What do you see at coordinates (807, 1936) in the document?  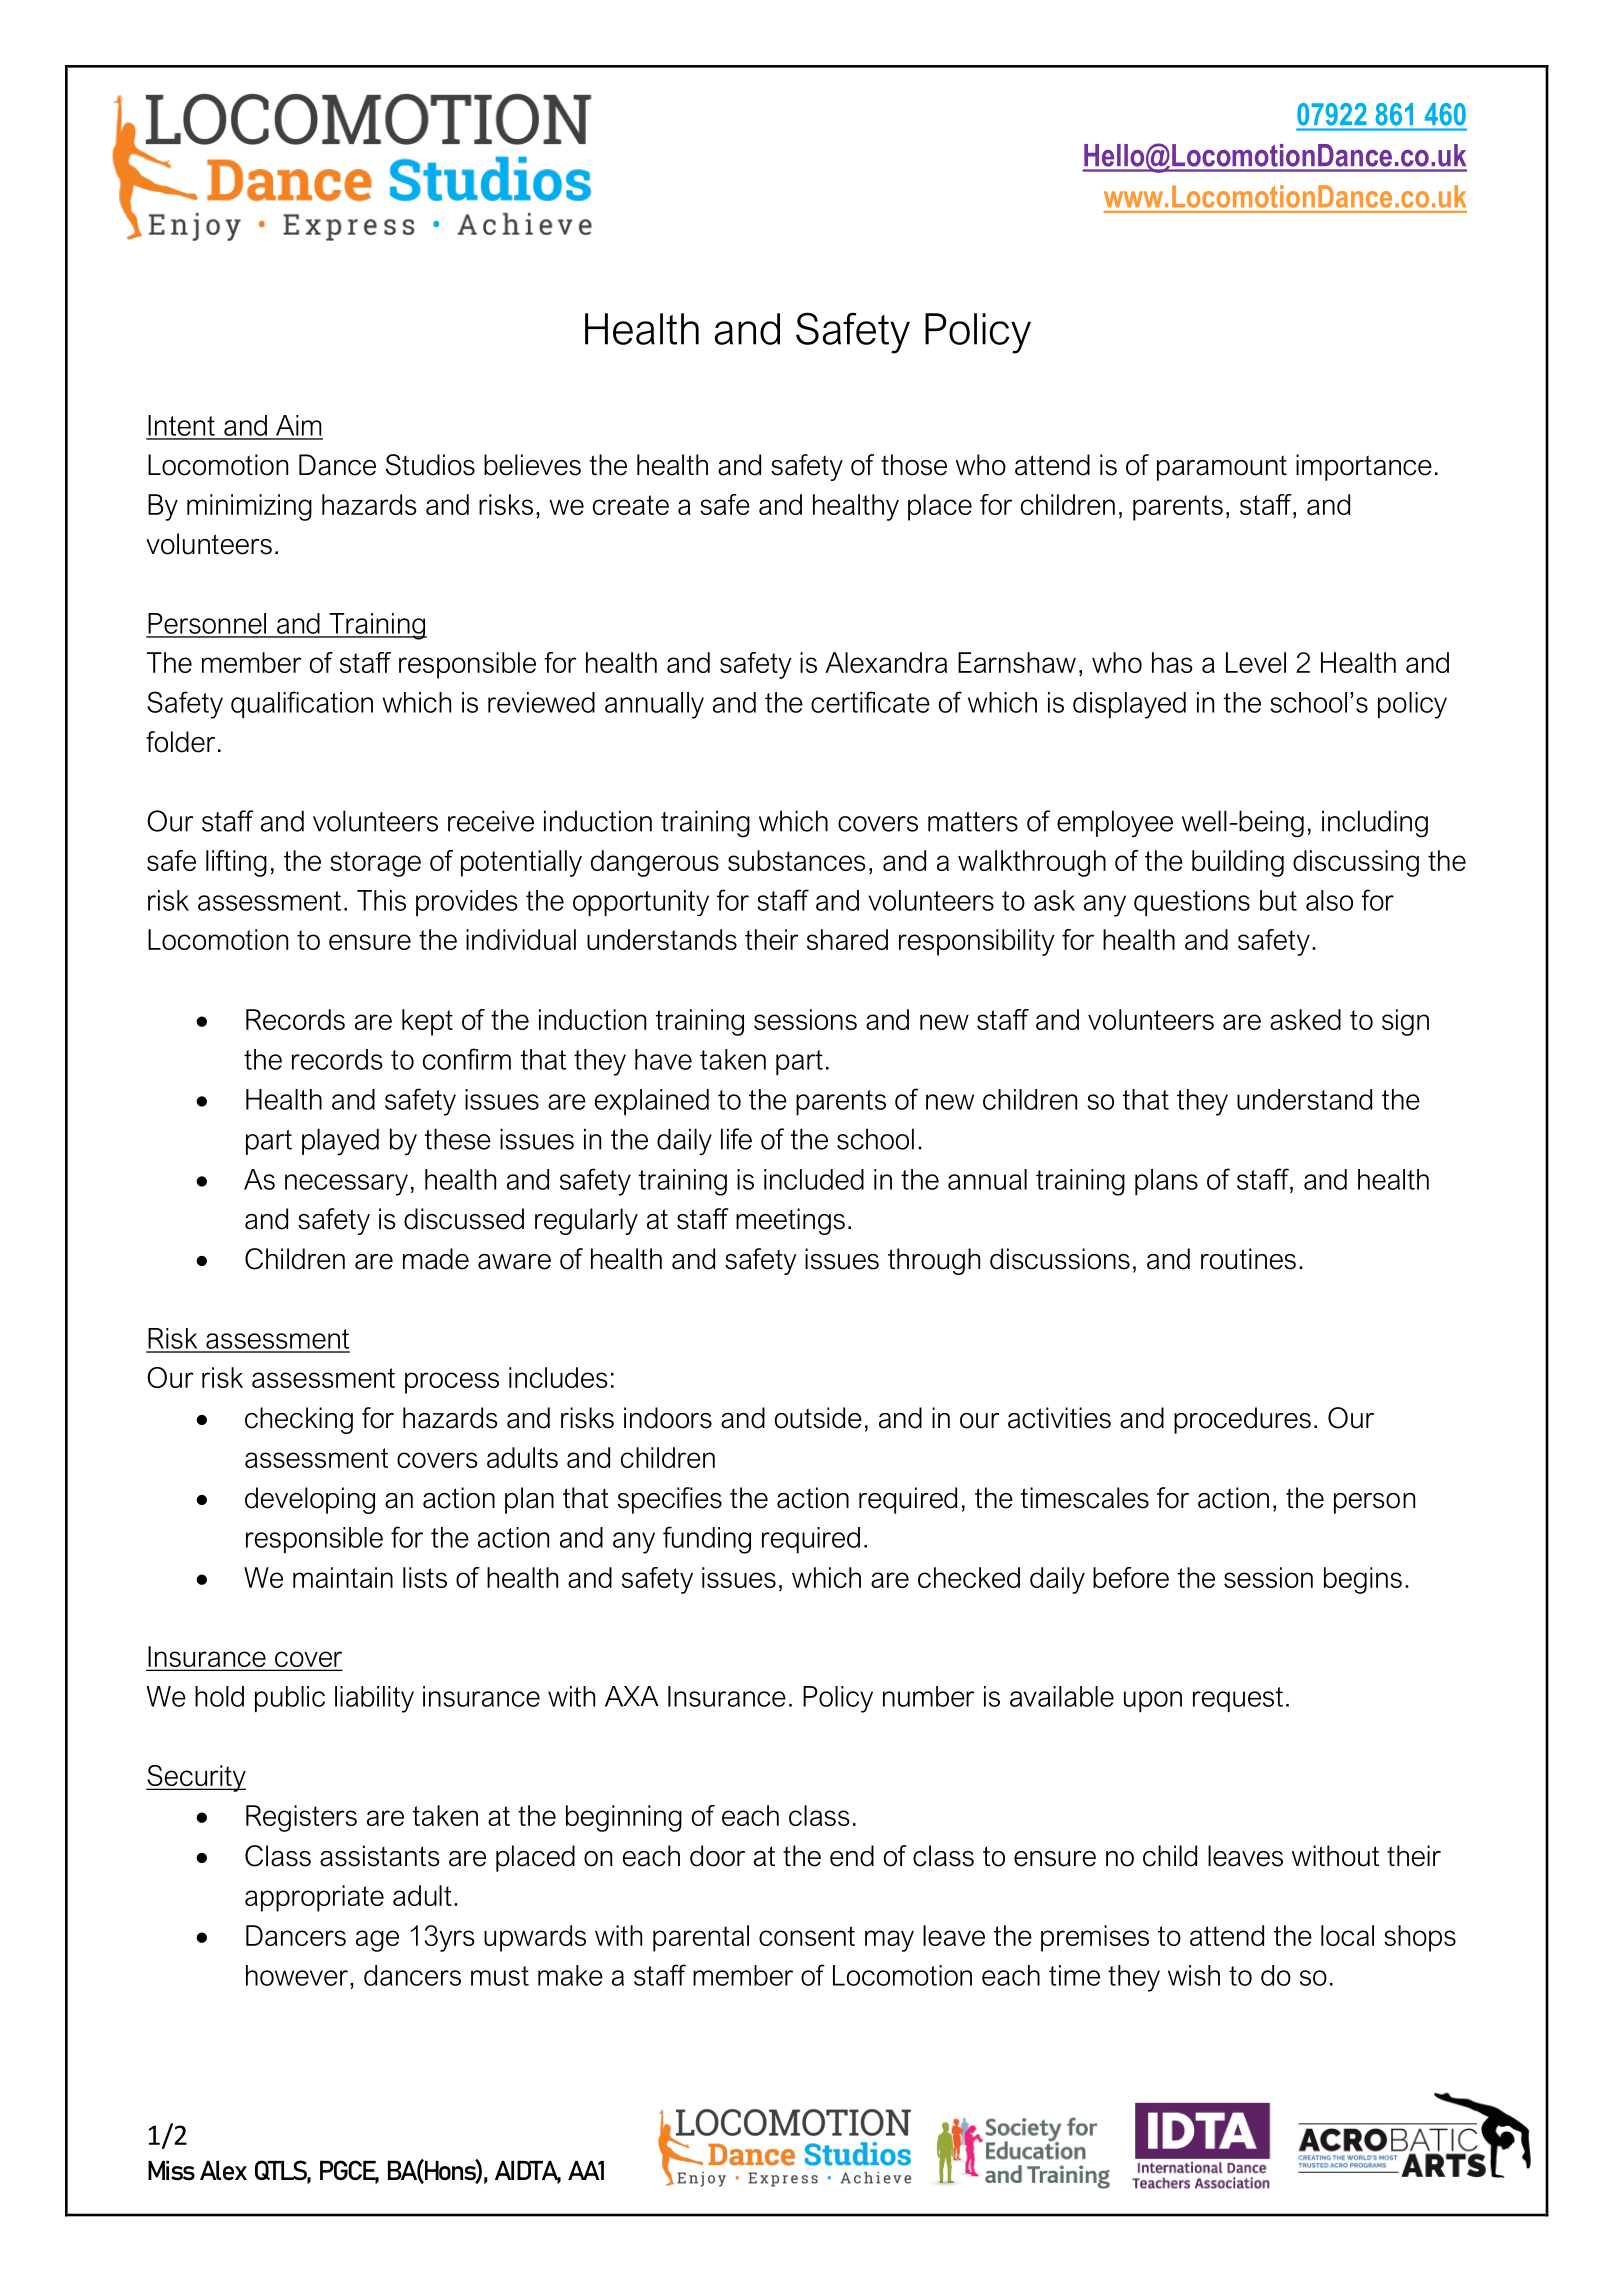 I see `consent` at bounding box center [807, 1936].
